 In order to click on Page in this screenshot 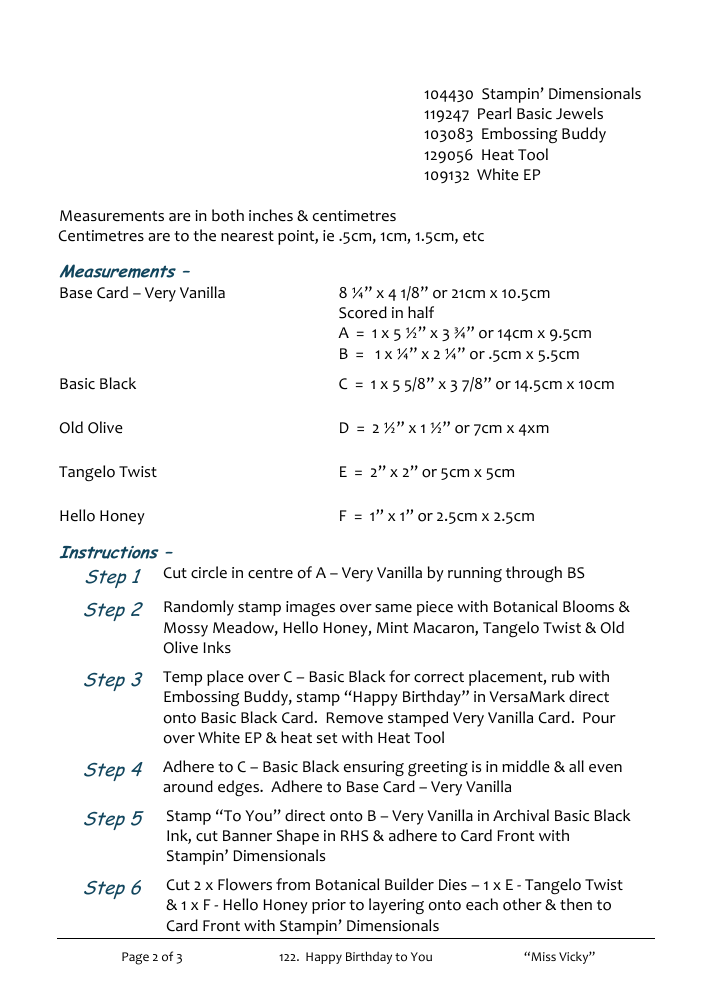, I will do `click(135, 958)`.
